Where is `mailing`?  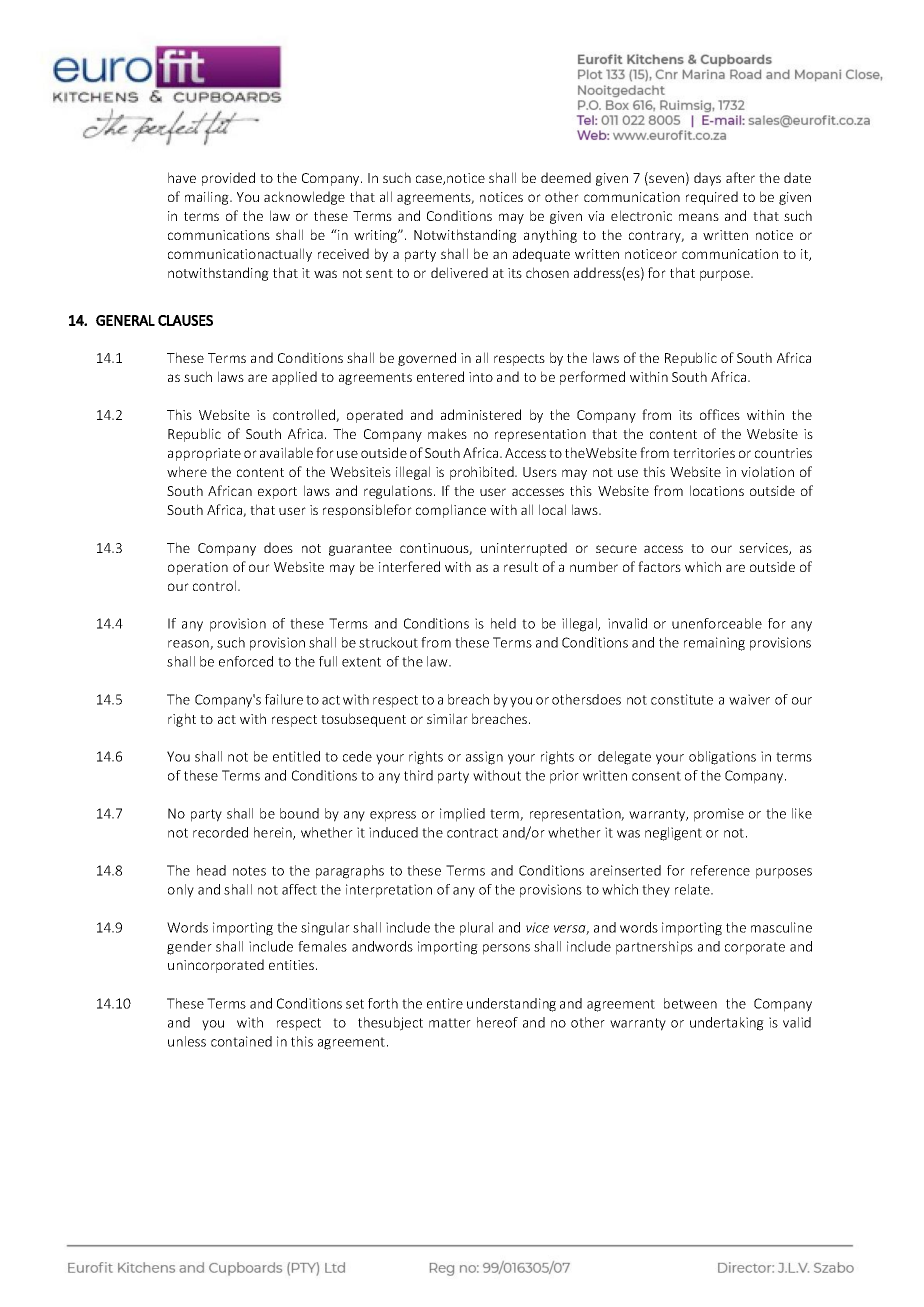 mailing is located at coordinates (208, 198).
